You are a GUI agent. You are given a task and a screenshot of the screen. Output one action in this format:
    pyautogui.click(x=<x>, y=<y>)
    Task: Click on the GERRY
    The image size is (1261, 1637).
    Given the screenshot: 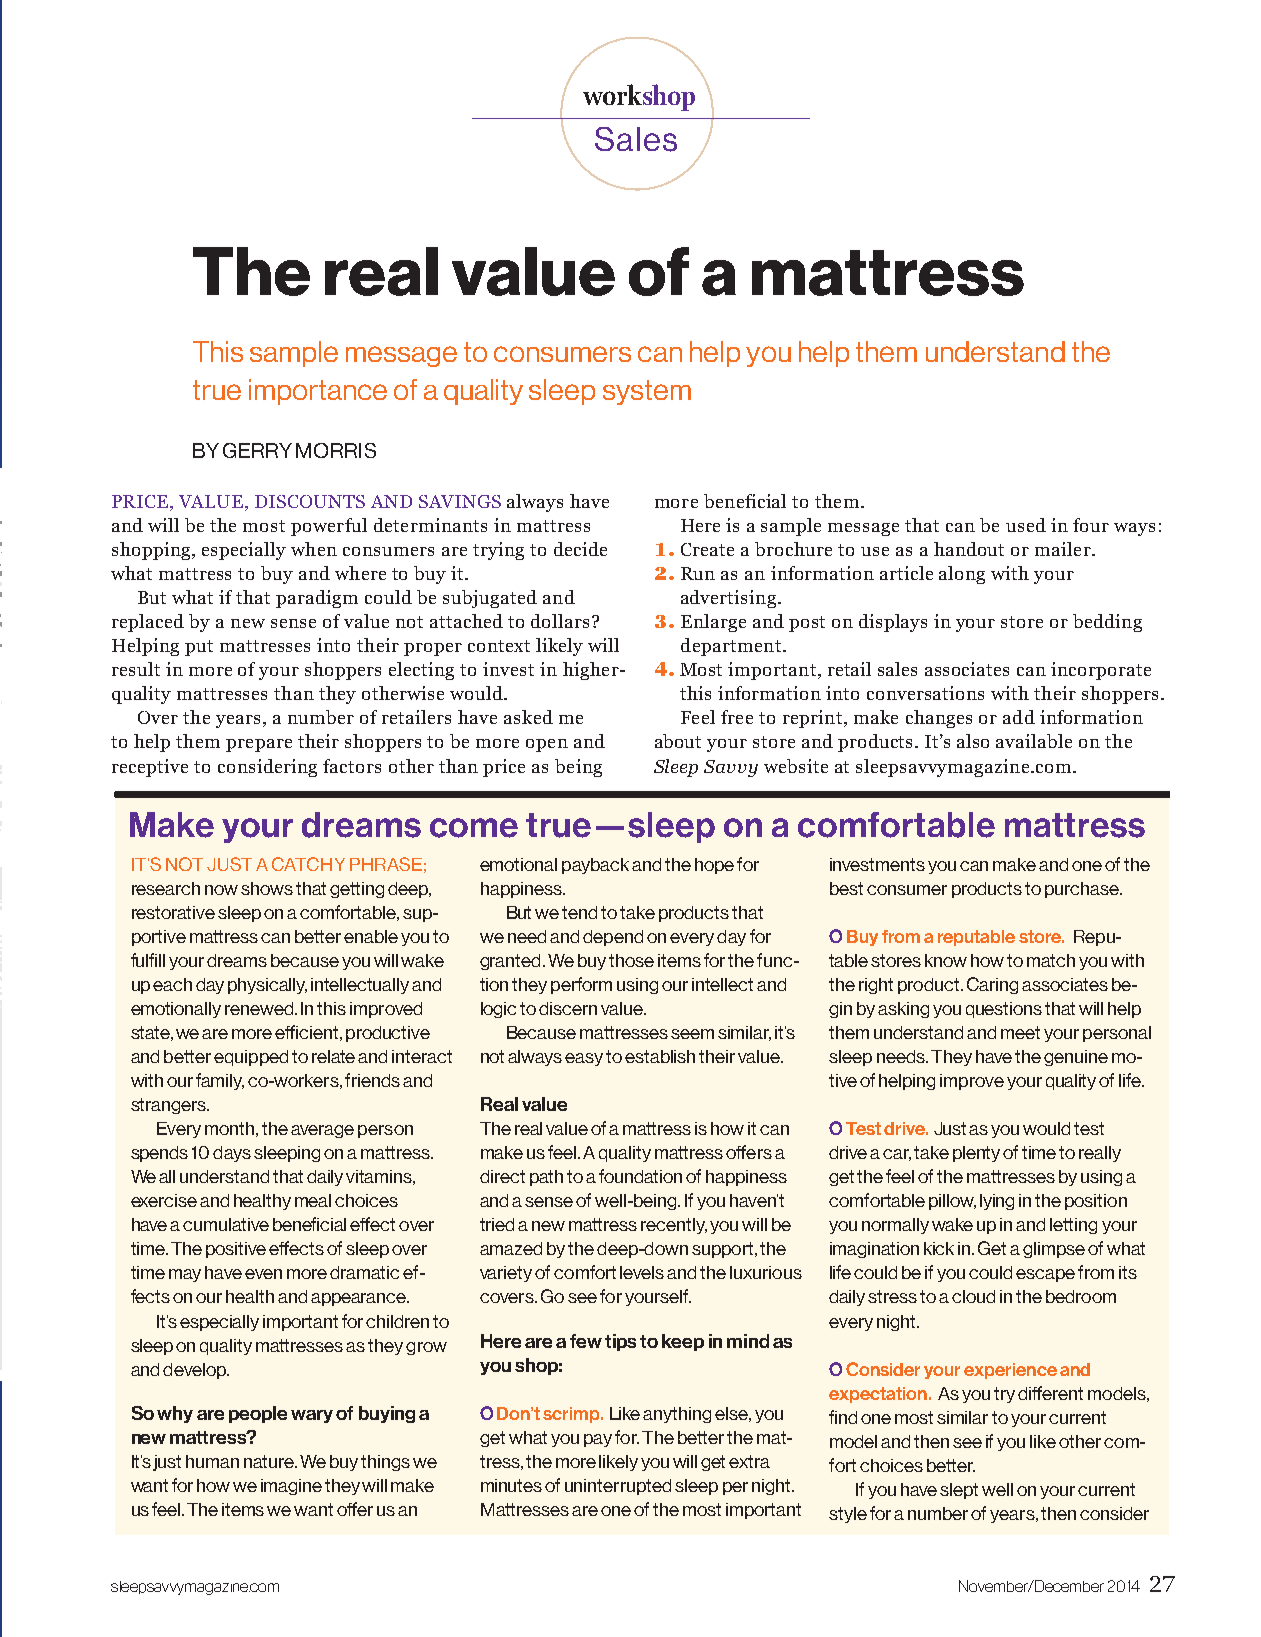 What is the action you would take?
    pyautogui.click(x=257, y=450)
